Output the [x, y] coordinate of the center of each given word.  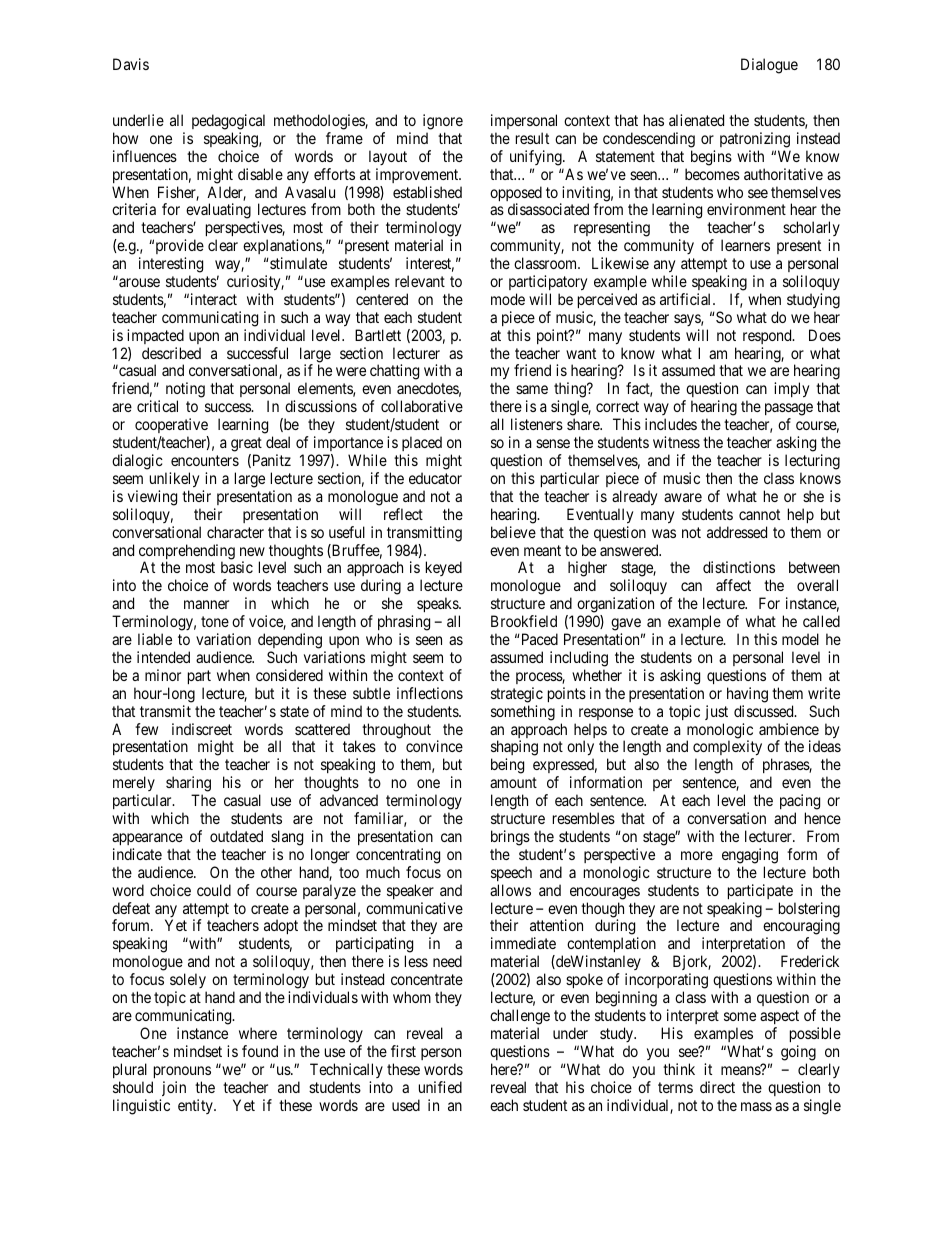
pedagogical [228, 122]
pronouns [182, 1072]
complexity [727, 749]
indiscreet [202, 729]
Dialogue [769, 66]
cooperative [171, 427]
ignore [443, 122]
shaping [514, 749]
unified [440, 1087]
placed [422, 443]
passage [789, 411]
